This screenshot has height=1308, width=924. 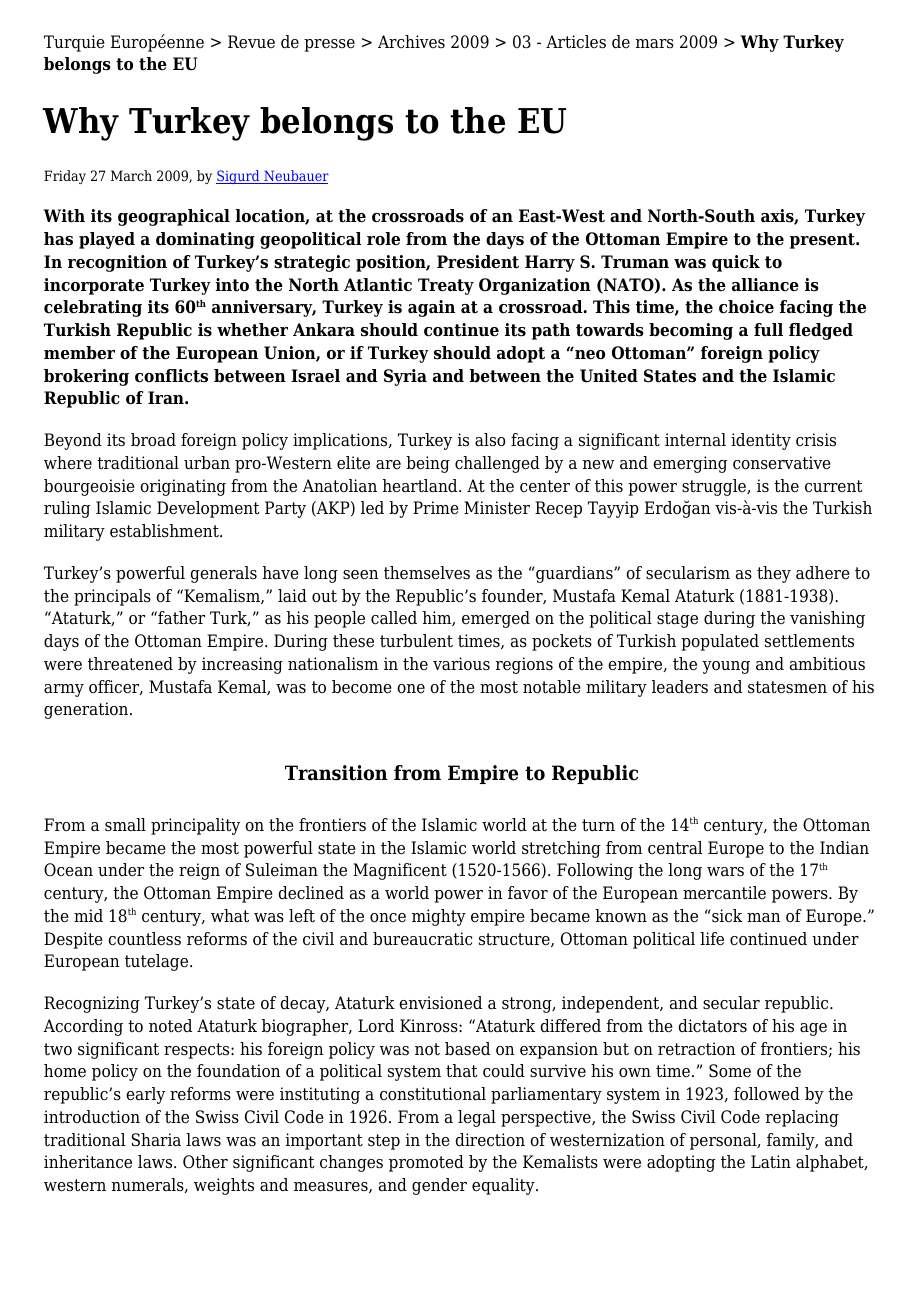 I want to click on Sharia, so click(x=156, y=1140).
